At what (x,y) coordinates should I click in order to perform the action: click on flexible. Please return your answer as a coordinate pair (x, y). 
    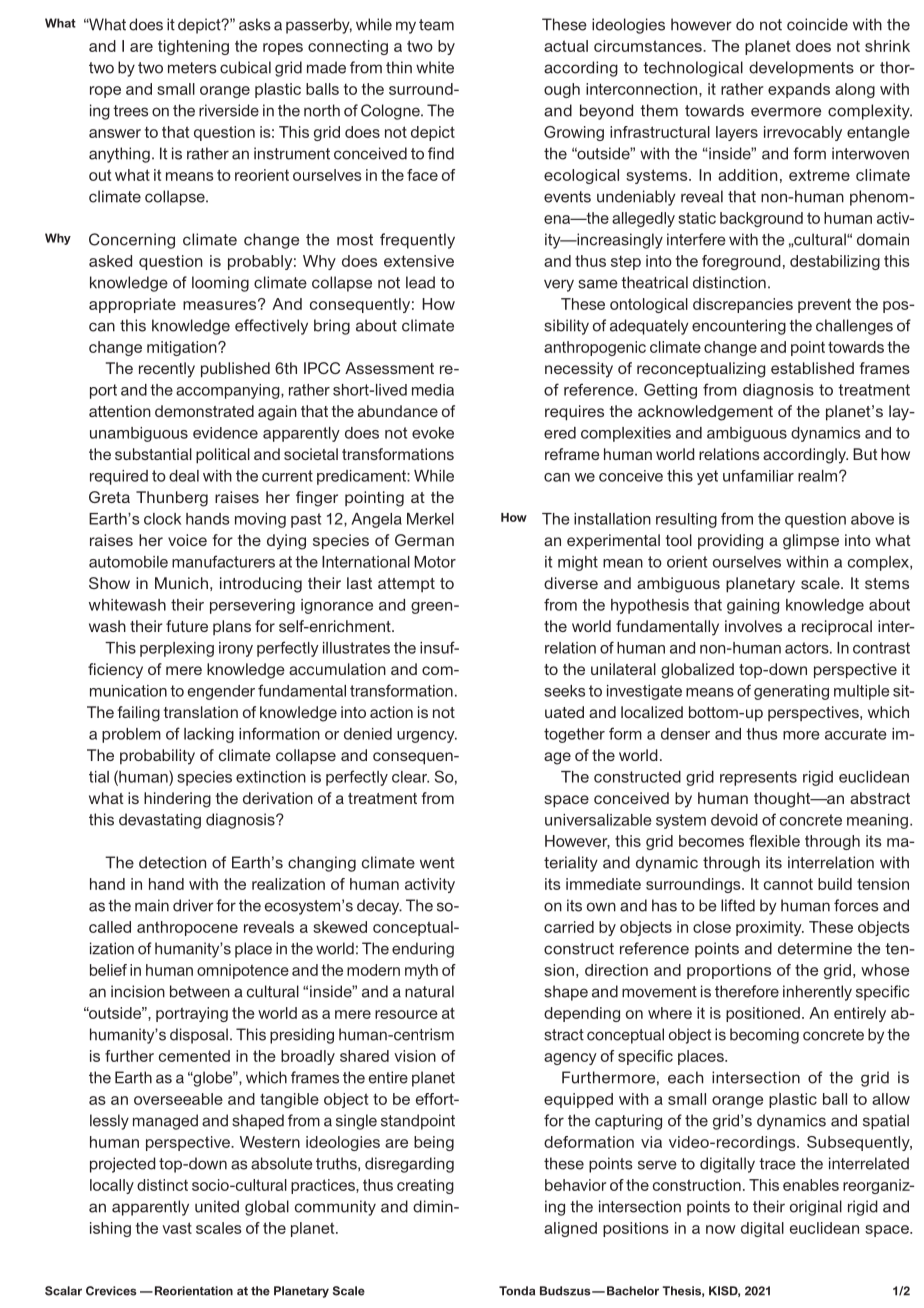
    Looking at the image, I should click on (774, 841).
